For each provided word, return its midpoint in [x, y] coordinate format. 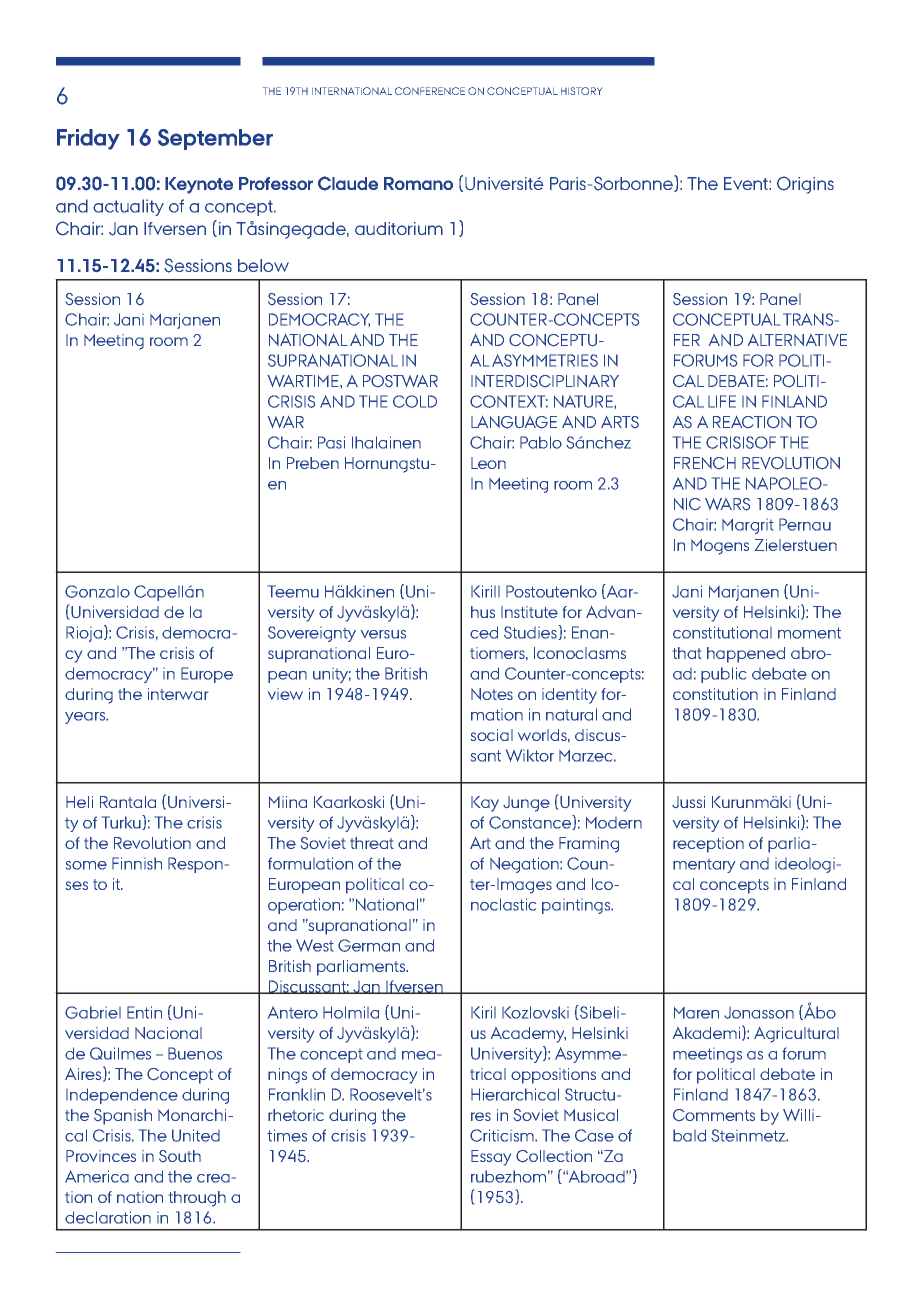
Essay [491, 1158]
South [180, 1156]
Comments [714, 1115]
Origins [805, 185]
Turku [122, 822]
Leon [488, 463]
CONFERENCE [430, 91]
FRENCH [705, 463]
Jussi [688, 802]
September [215, 139]
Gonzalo [97, 591]
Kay [485, 804]
